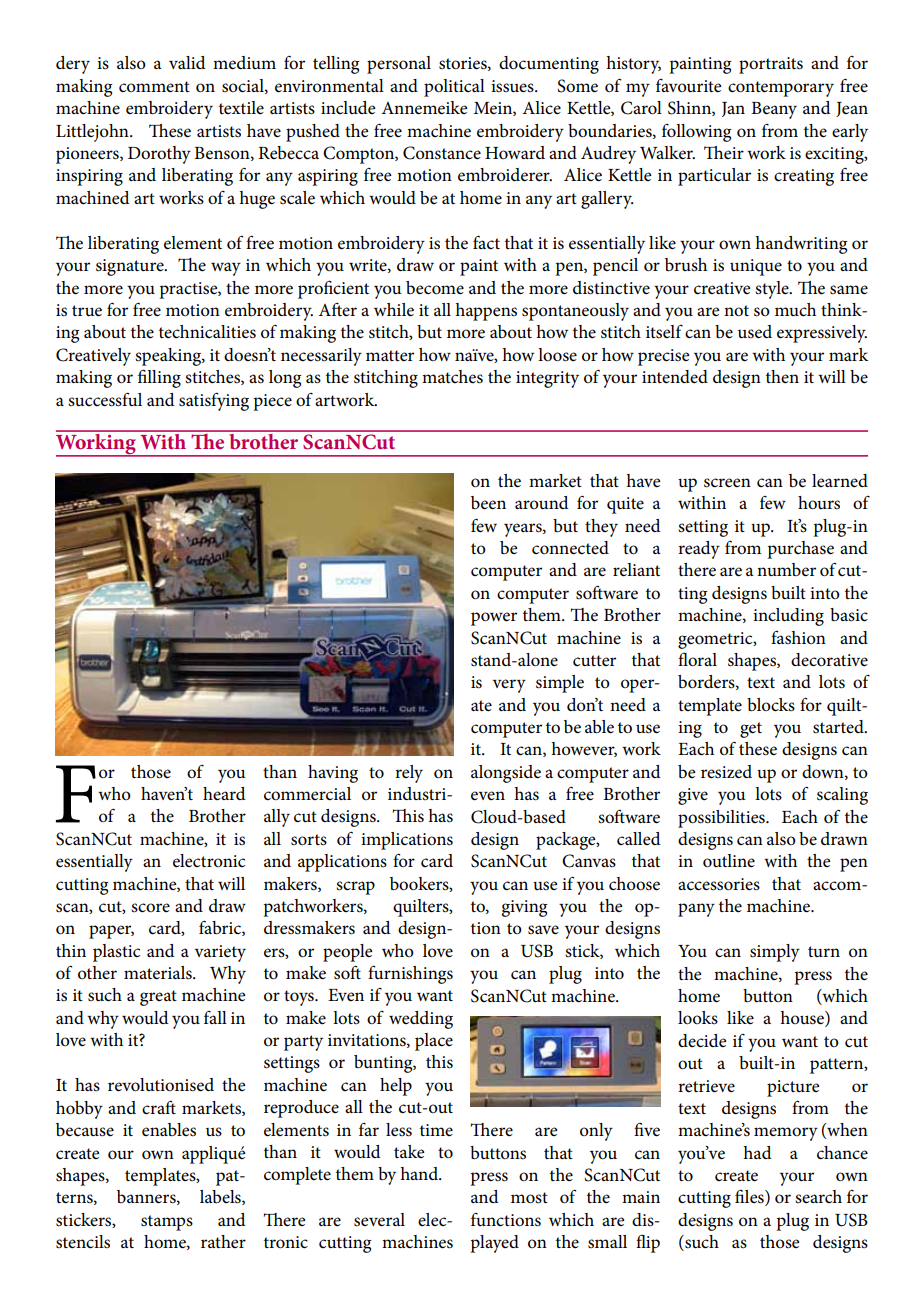 This page has height=1308, width=924. Describe the element at coordinates (494, 619) in the page. I see `power` at that location.
